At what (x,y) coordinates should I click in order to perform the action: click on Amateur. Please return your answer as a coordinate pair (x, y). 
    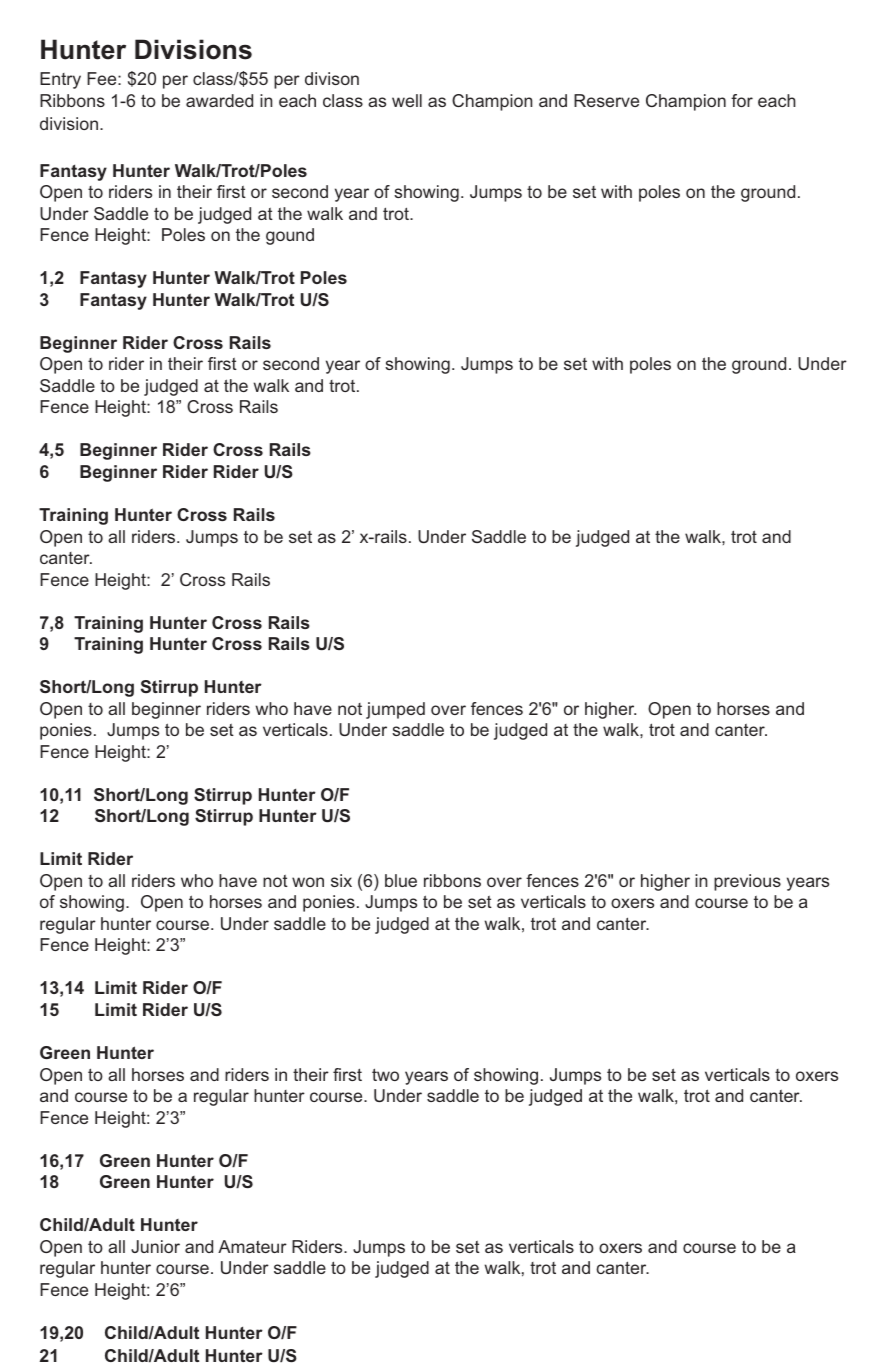
    Looking at the image, I should click on (252, 1246).
